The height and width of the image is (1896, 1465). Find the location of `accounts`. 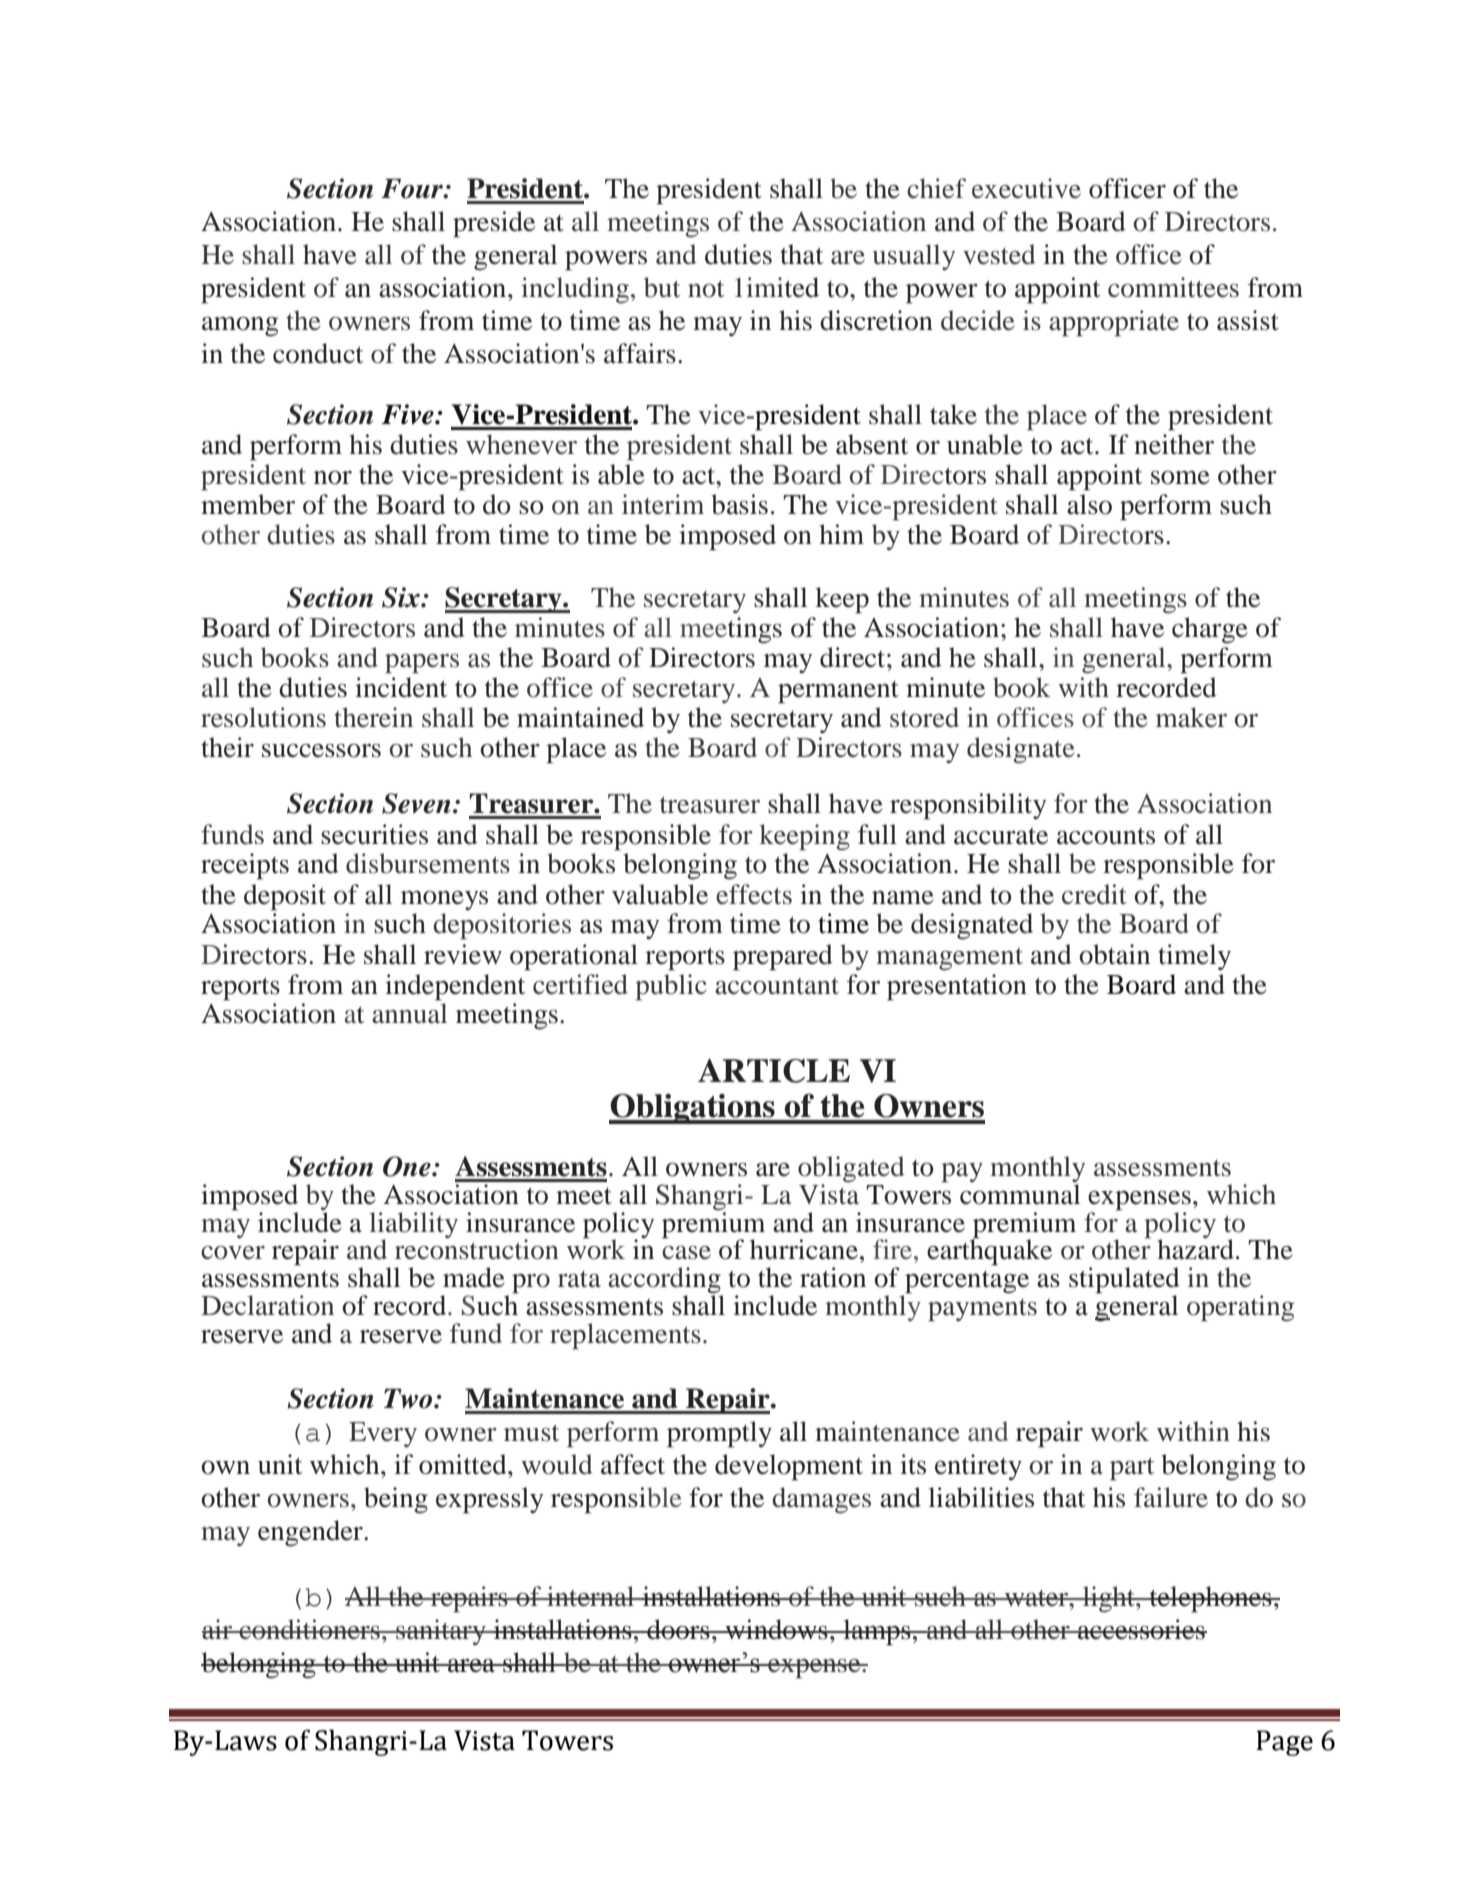

accounts is located at coordinates (1106, 836).
